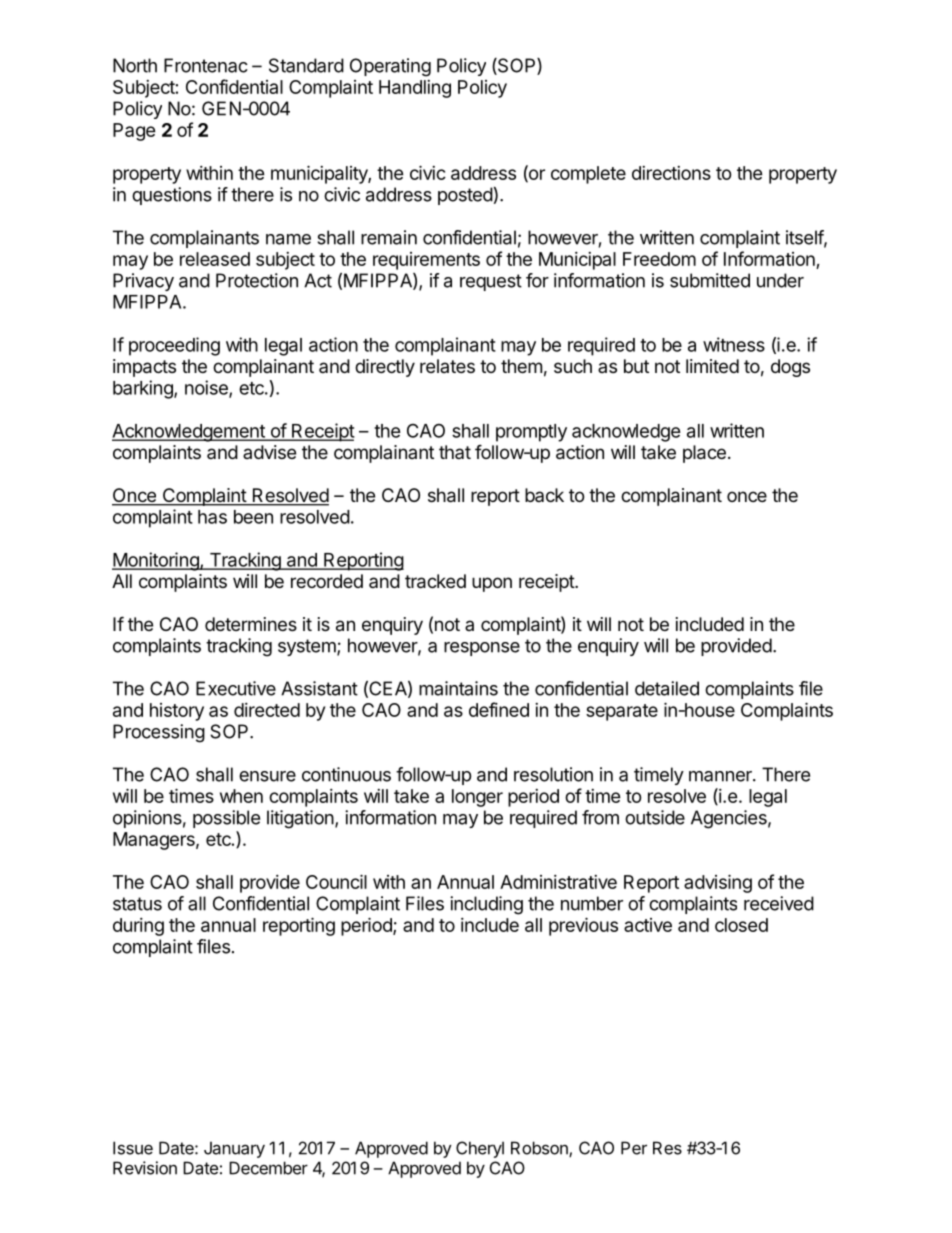 This screenshot has width=952, height=1233. What do you see at coordinates (671, 173) in the screenshot?
I see `directions` at bounding box center [671, 173].
